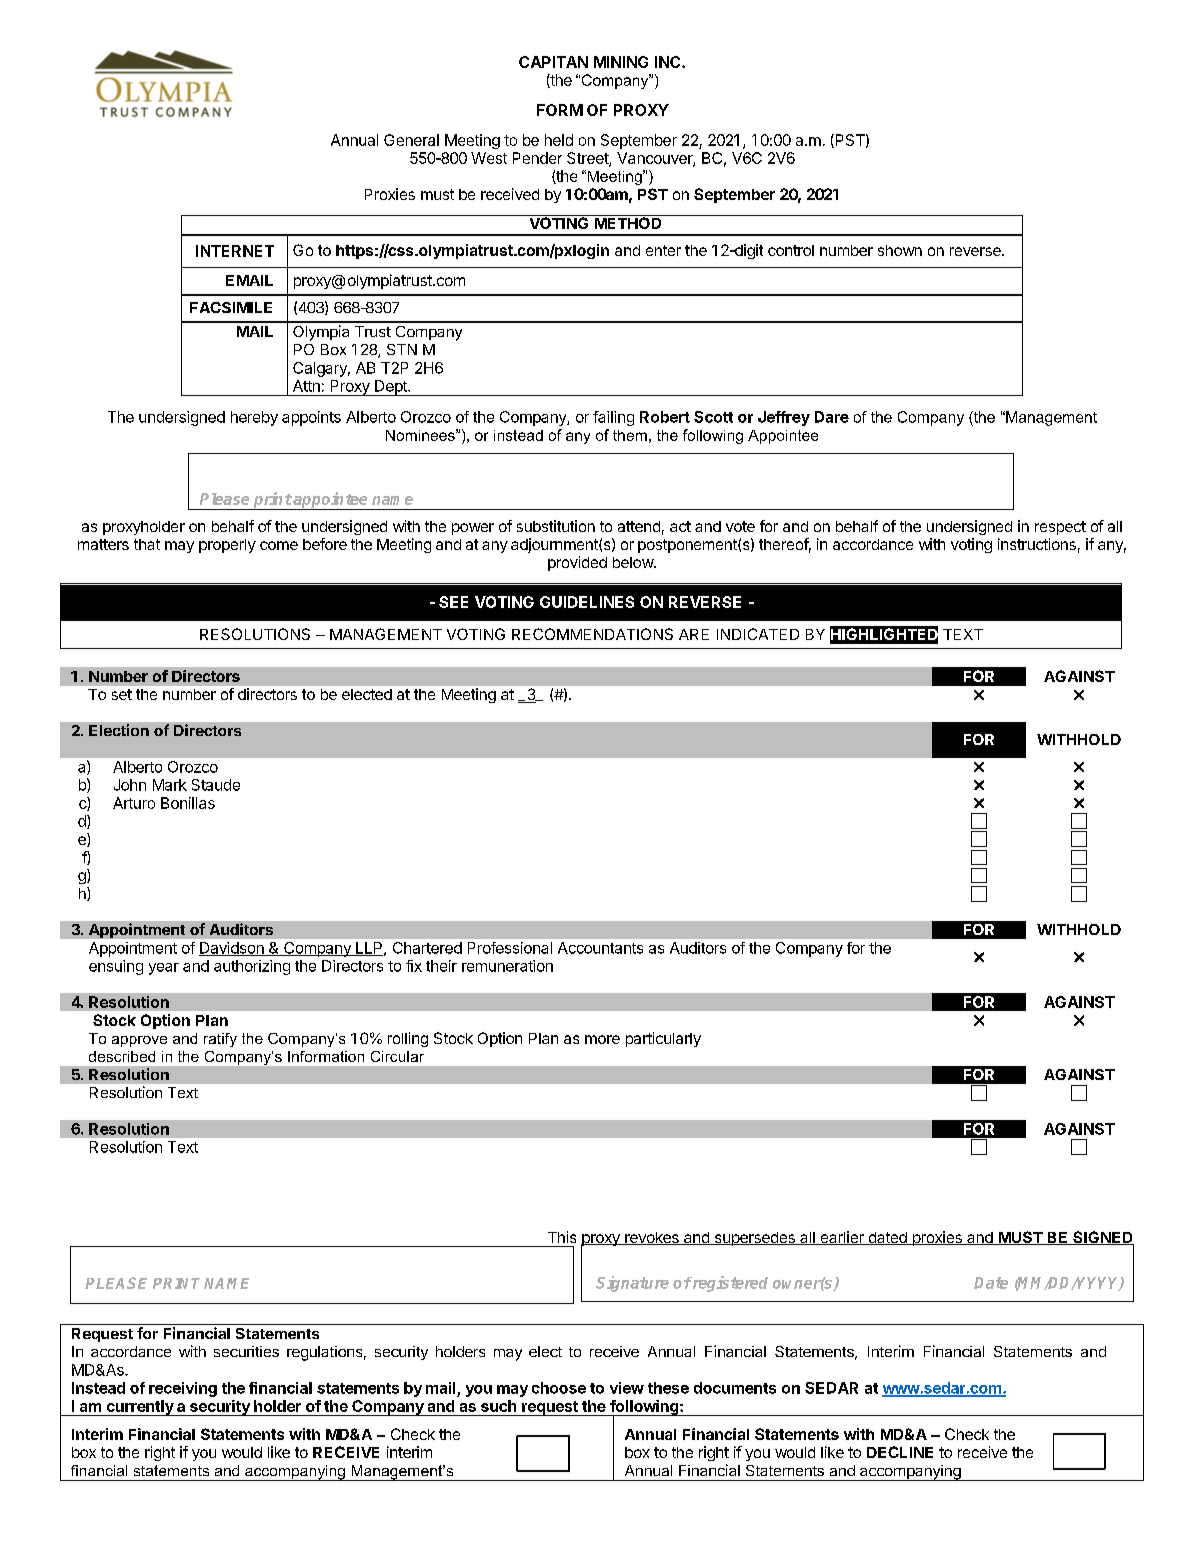  What do you see at coordinates (227, 546) in the page?
I see `properly` at bounding box center [227, 546].
